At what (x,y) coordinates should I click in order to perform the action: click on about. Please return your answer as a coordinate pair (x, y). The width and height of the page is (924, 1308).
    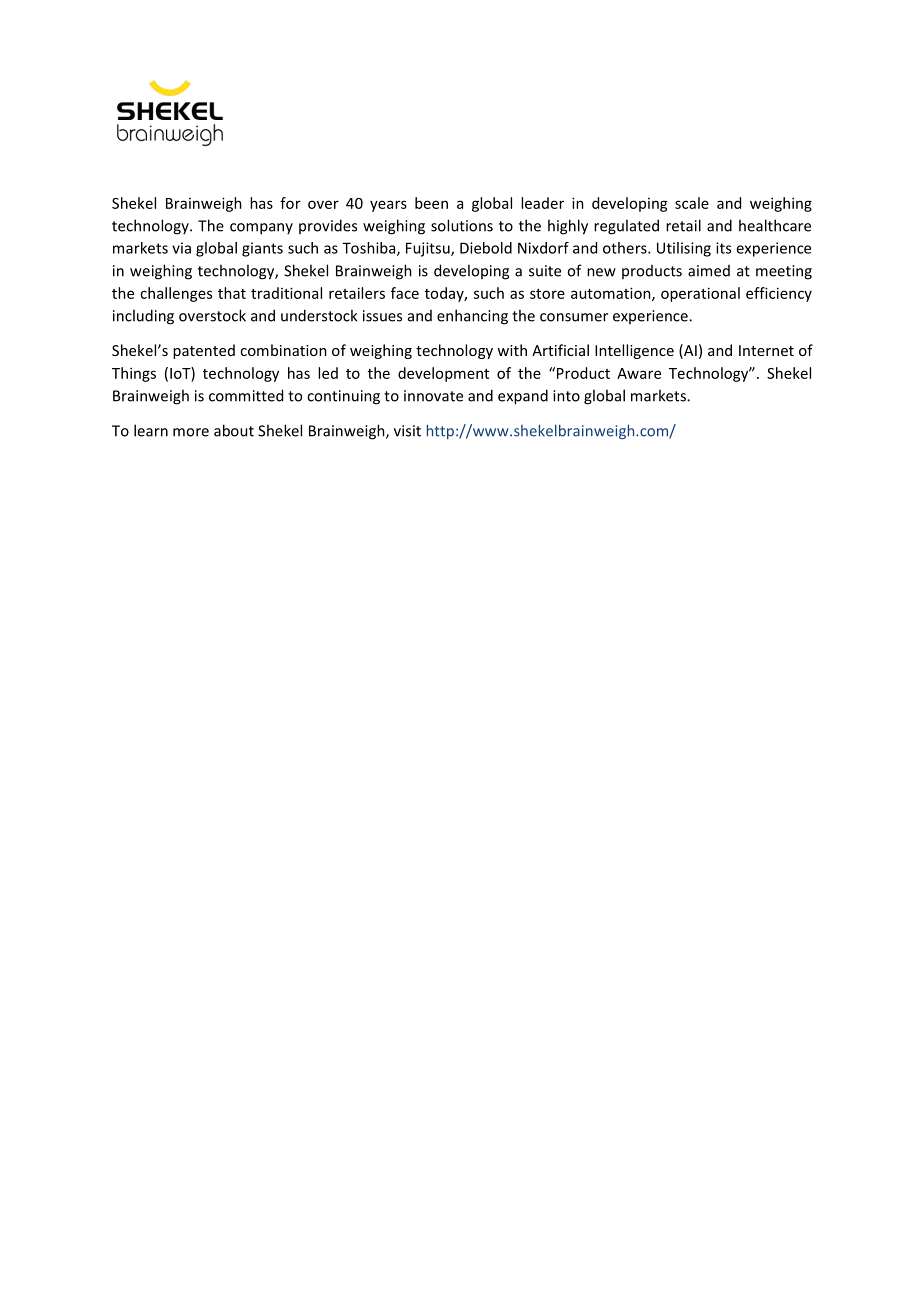
    Looking at the image, I should click on (234, 430).
